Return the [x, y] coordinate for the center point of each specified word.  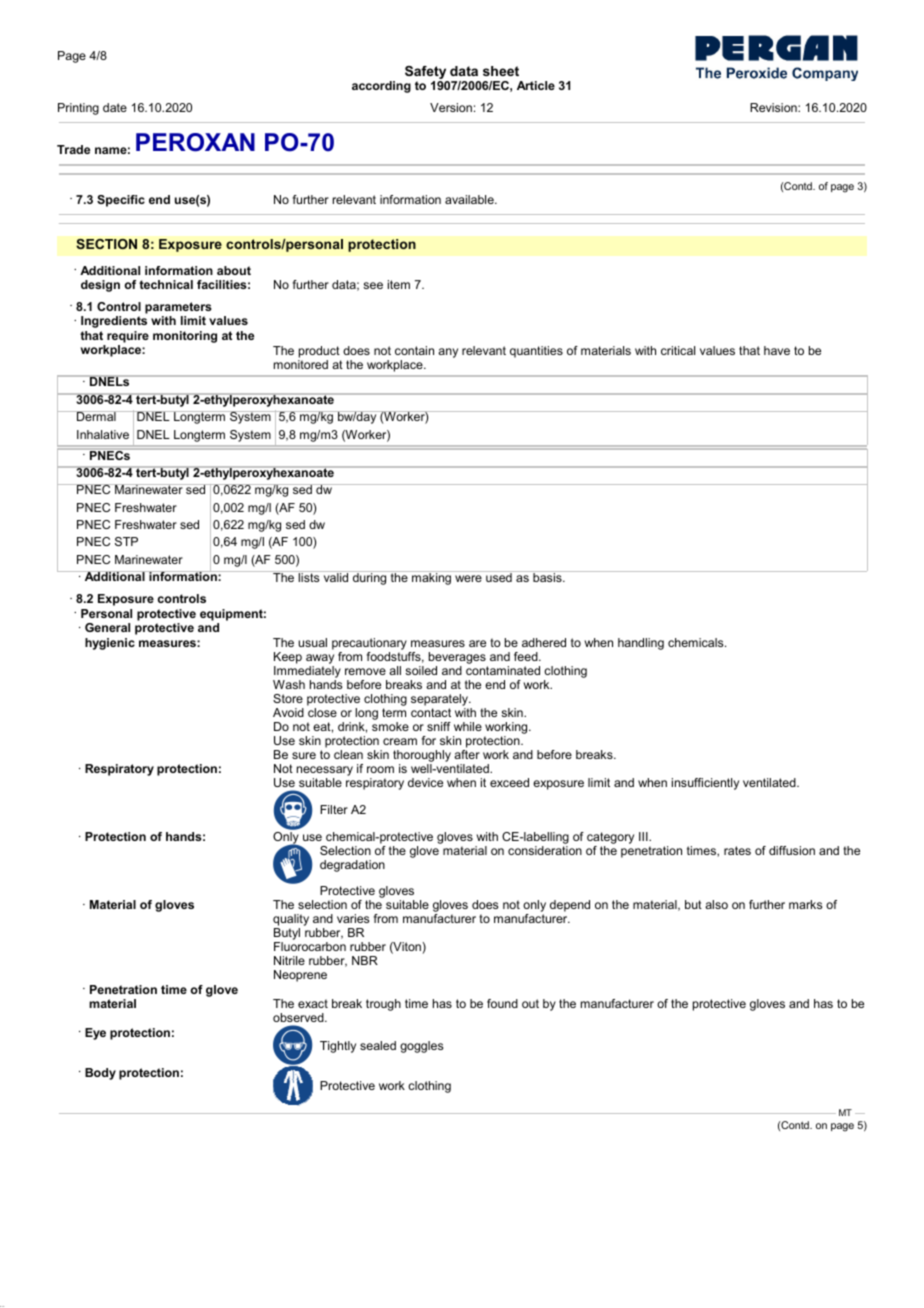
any [448, 353]
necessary [325, 772]
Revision [774, 107]
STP [126, 541]
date [115, 107]
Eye [95, 1034]
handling [641, 644]
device [425, 782]
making [432, 578]
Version [451, 107]
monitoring [185, 337]
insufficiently [705, 784]
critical [678, 350]
